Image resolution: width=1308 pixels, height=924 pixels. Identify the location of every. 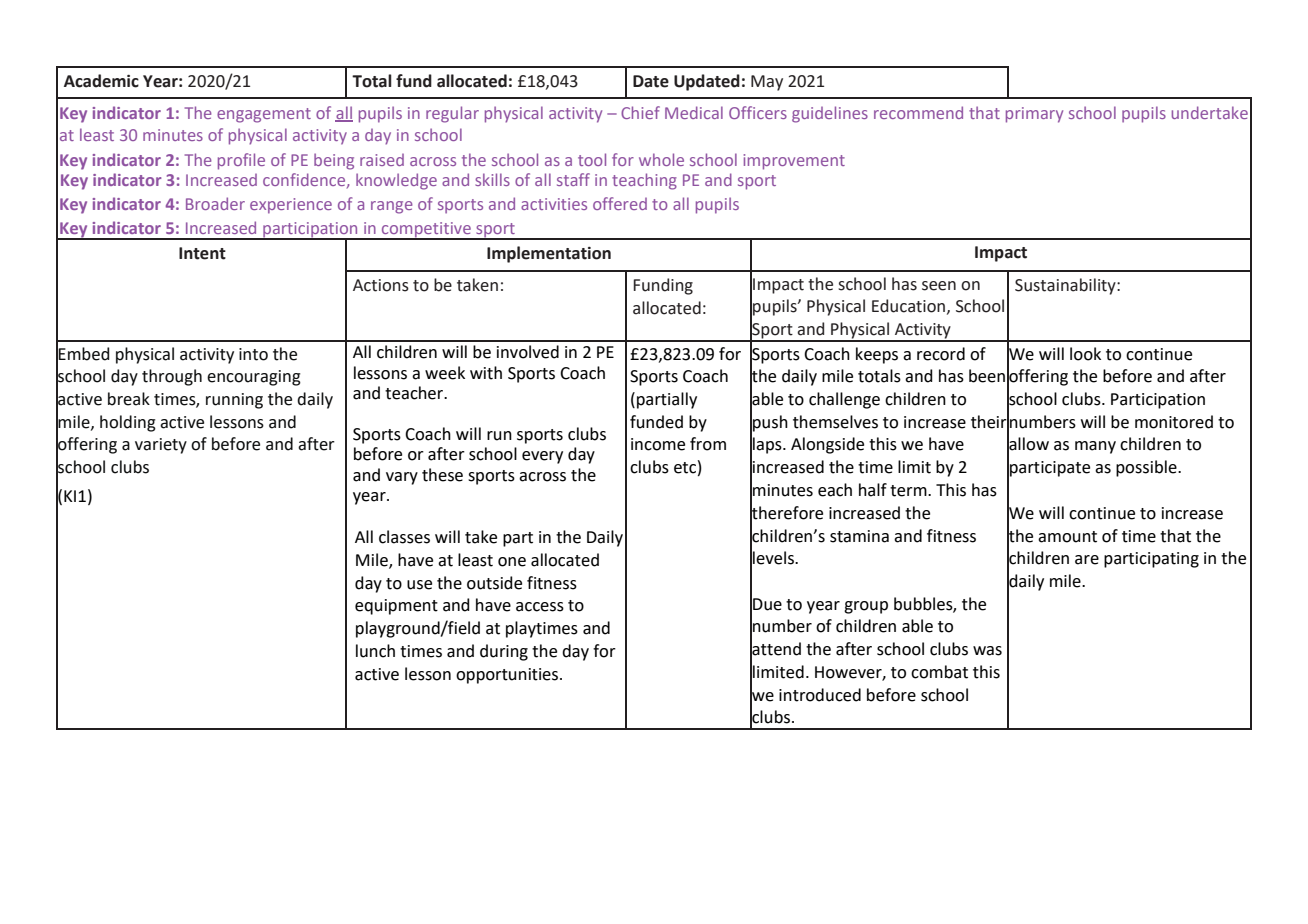
(542, 457).
